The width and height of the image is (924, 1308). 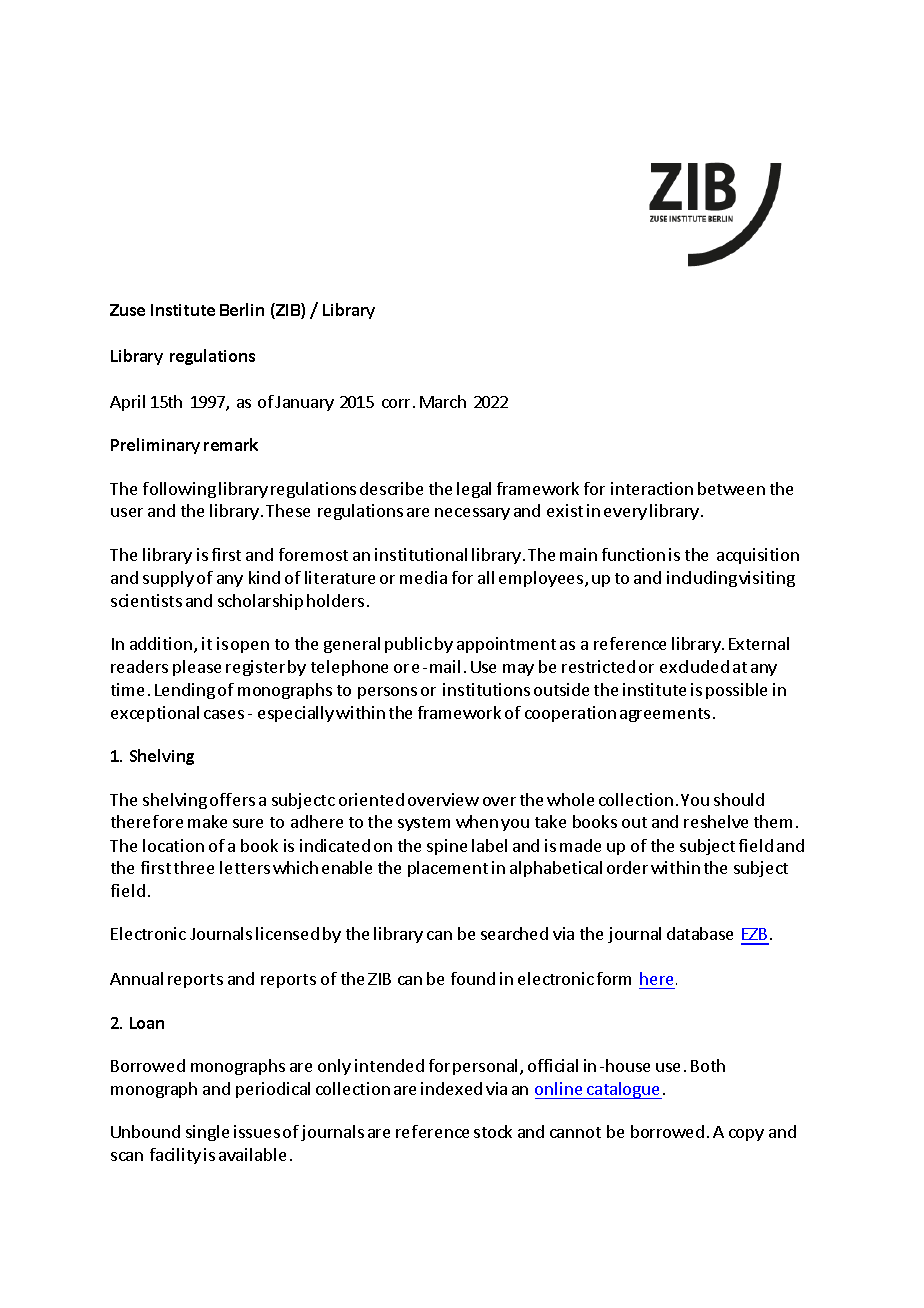 I want to click on including, so click(x=702, y=579).
